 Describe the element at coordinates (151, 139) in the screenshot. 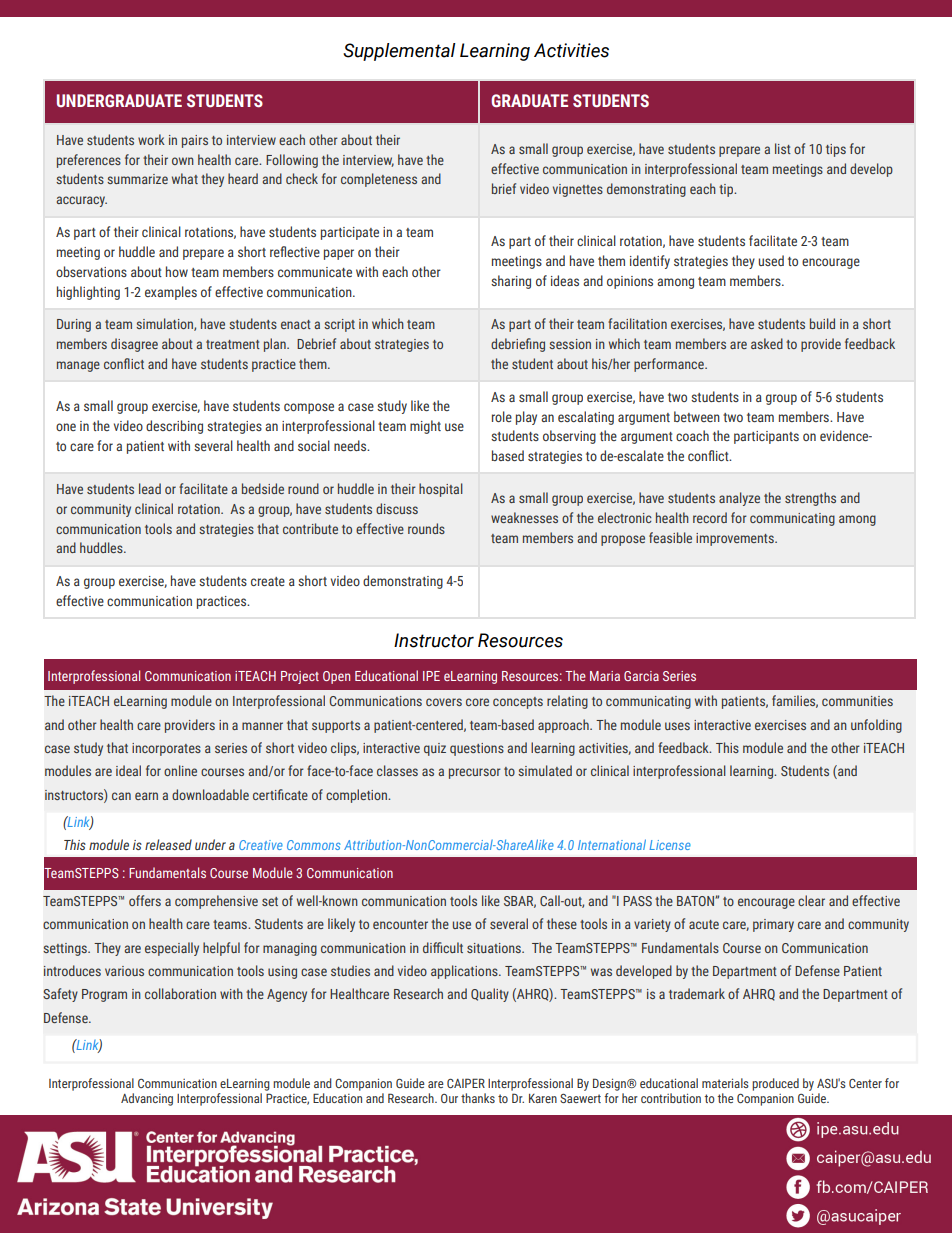

I see `work` at that location.
